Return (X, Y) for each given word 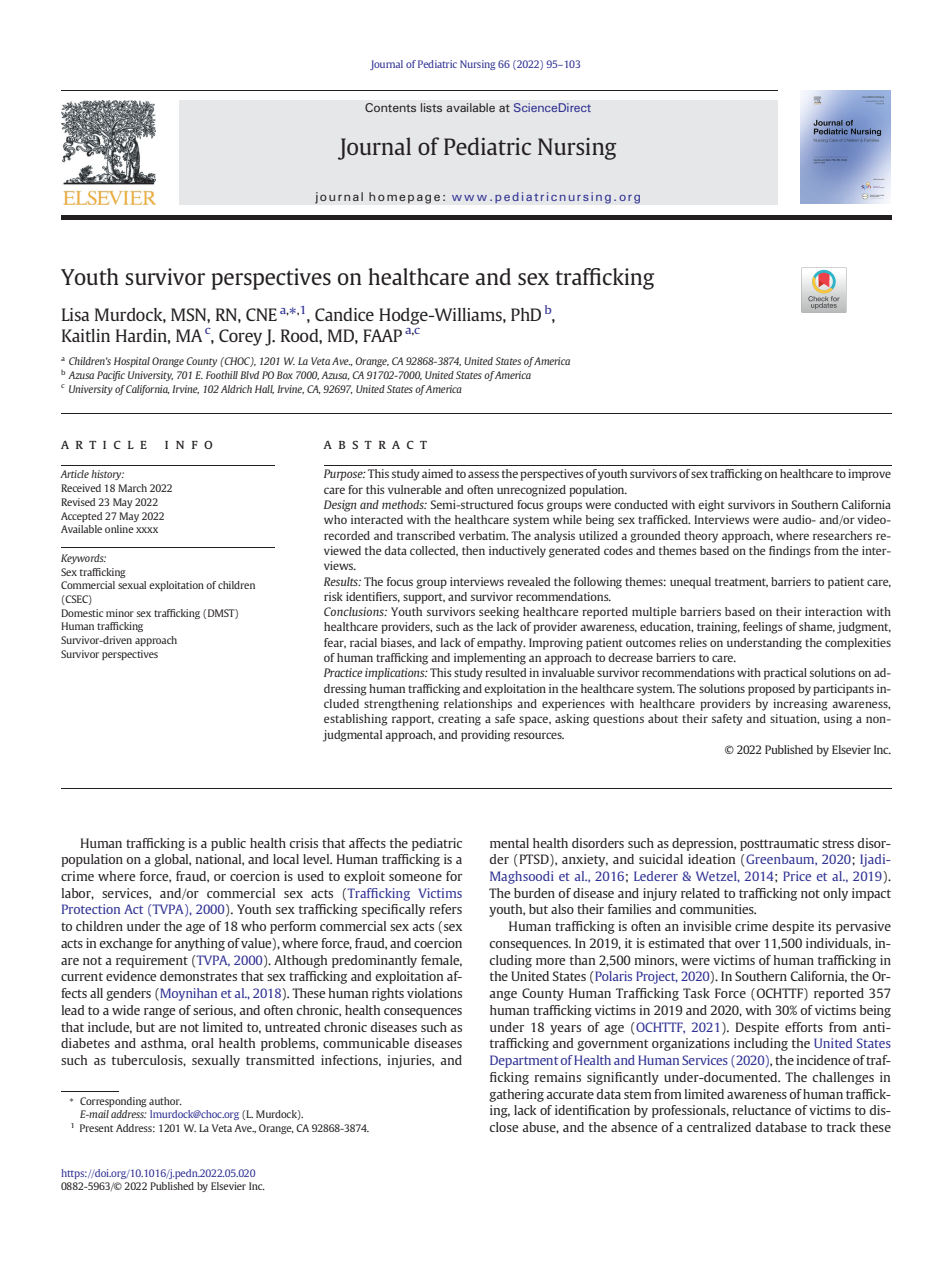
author (165, 1101)
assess (483, 474)
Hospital (132, 362)
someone (415, 877)
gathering (516, 1095)
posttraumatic (779, 844)
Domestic (82, 613)
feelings (763, 628)
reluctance (762, 1110)
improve (869, 475)
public (228, 844)
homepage (404, 198)
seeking (499, 613)
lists (431, 107)
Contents (390, 107)
